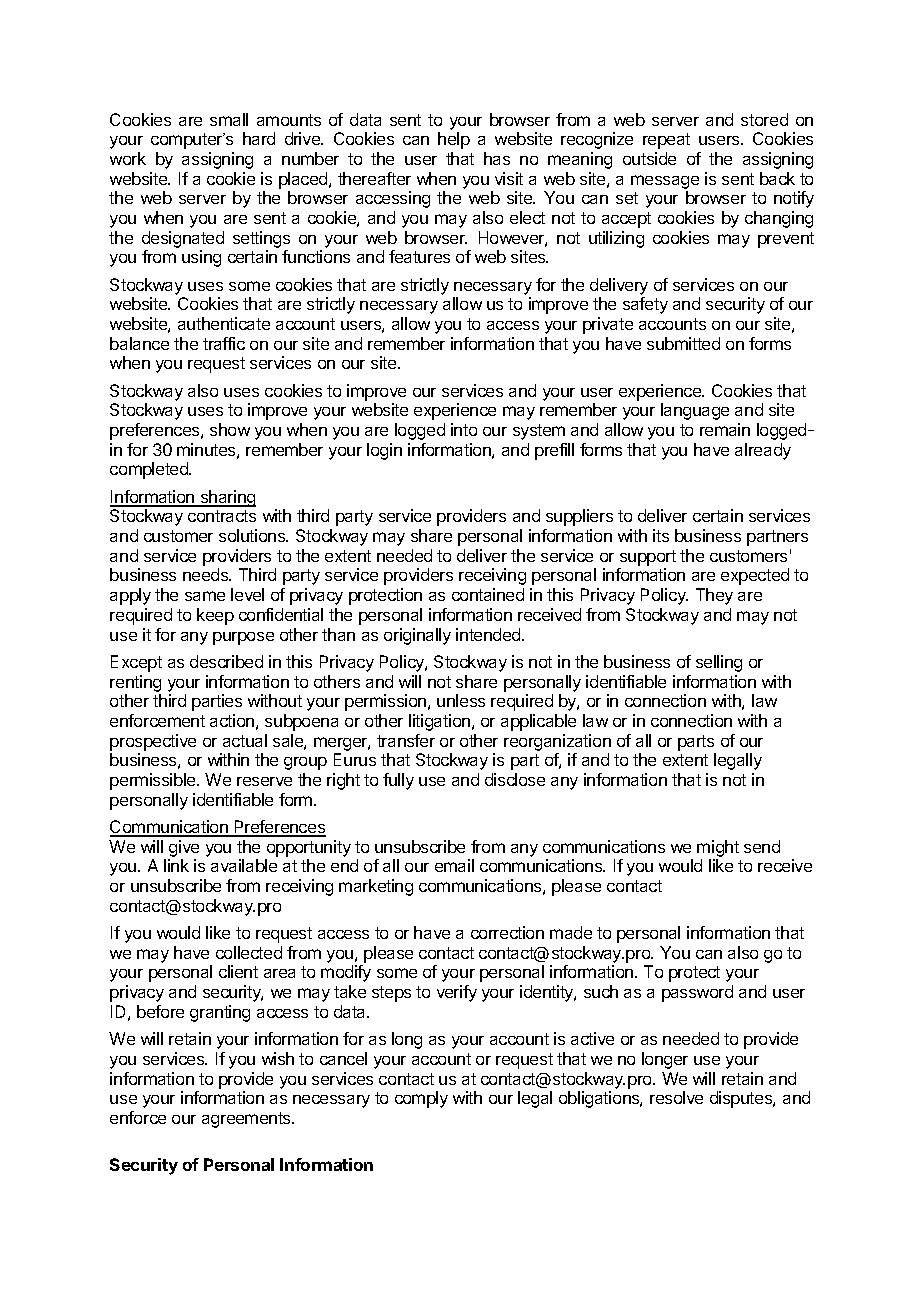 This page has width=924, height=1309. Describe the element at coordinates (421, 1099) in the page. I see `comply` at that location.
